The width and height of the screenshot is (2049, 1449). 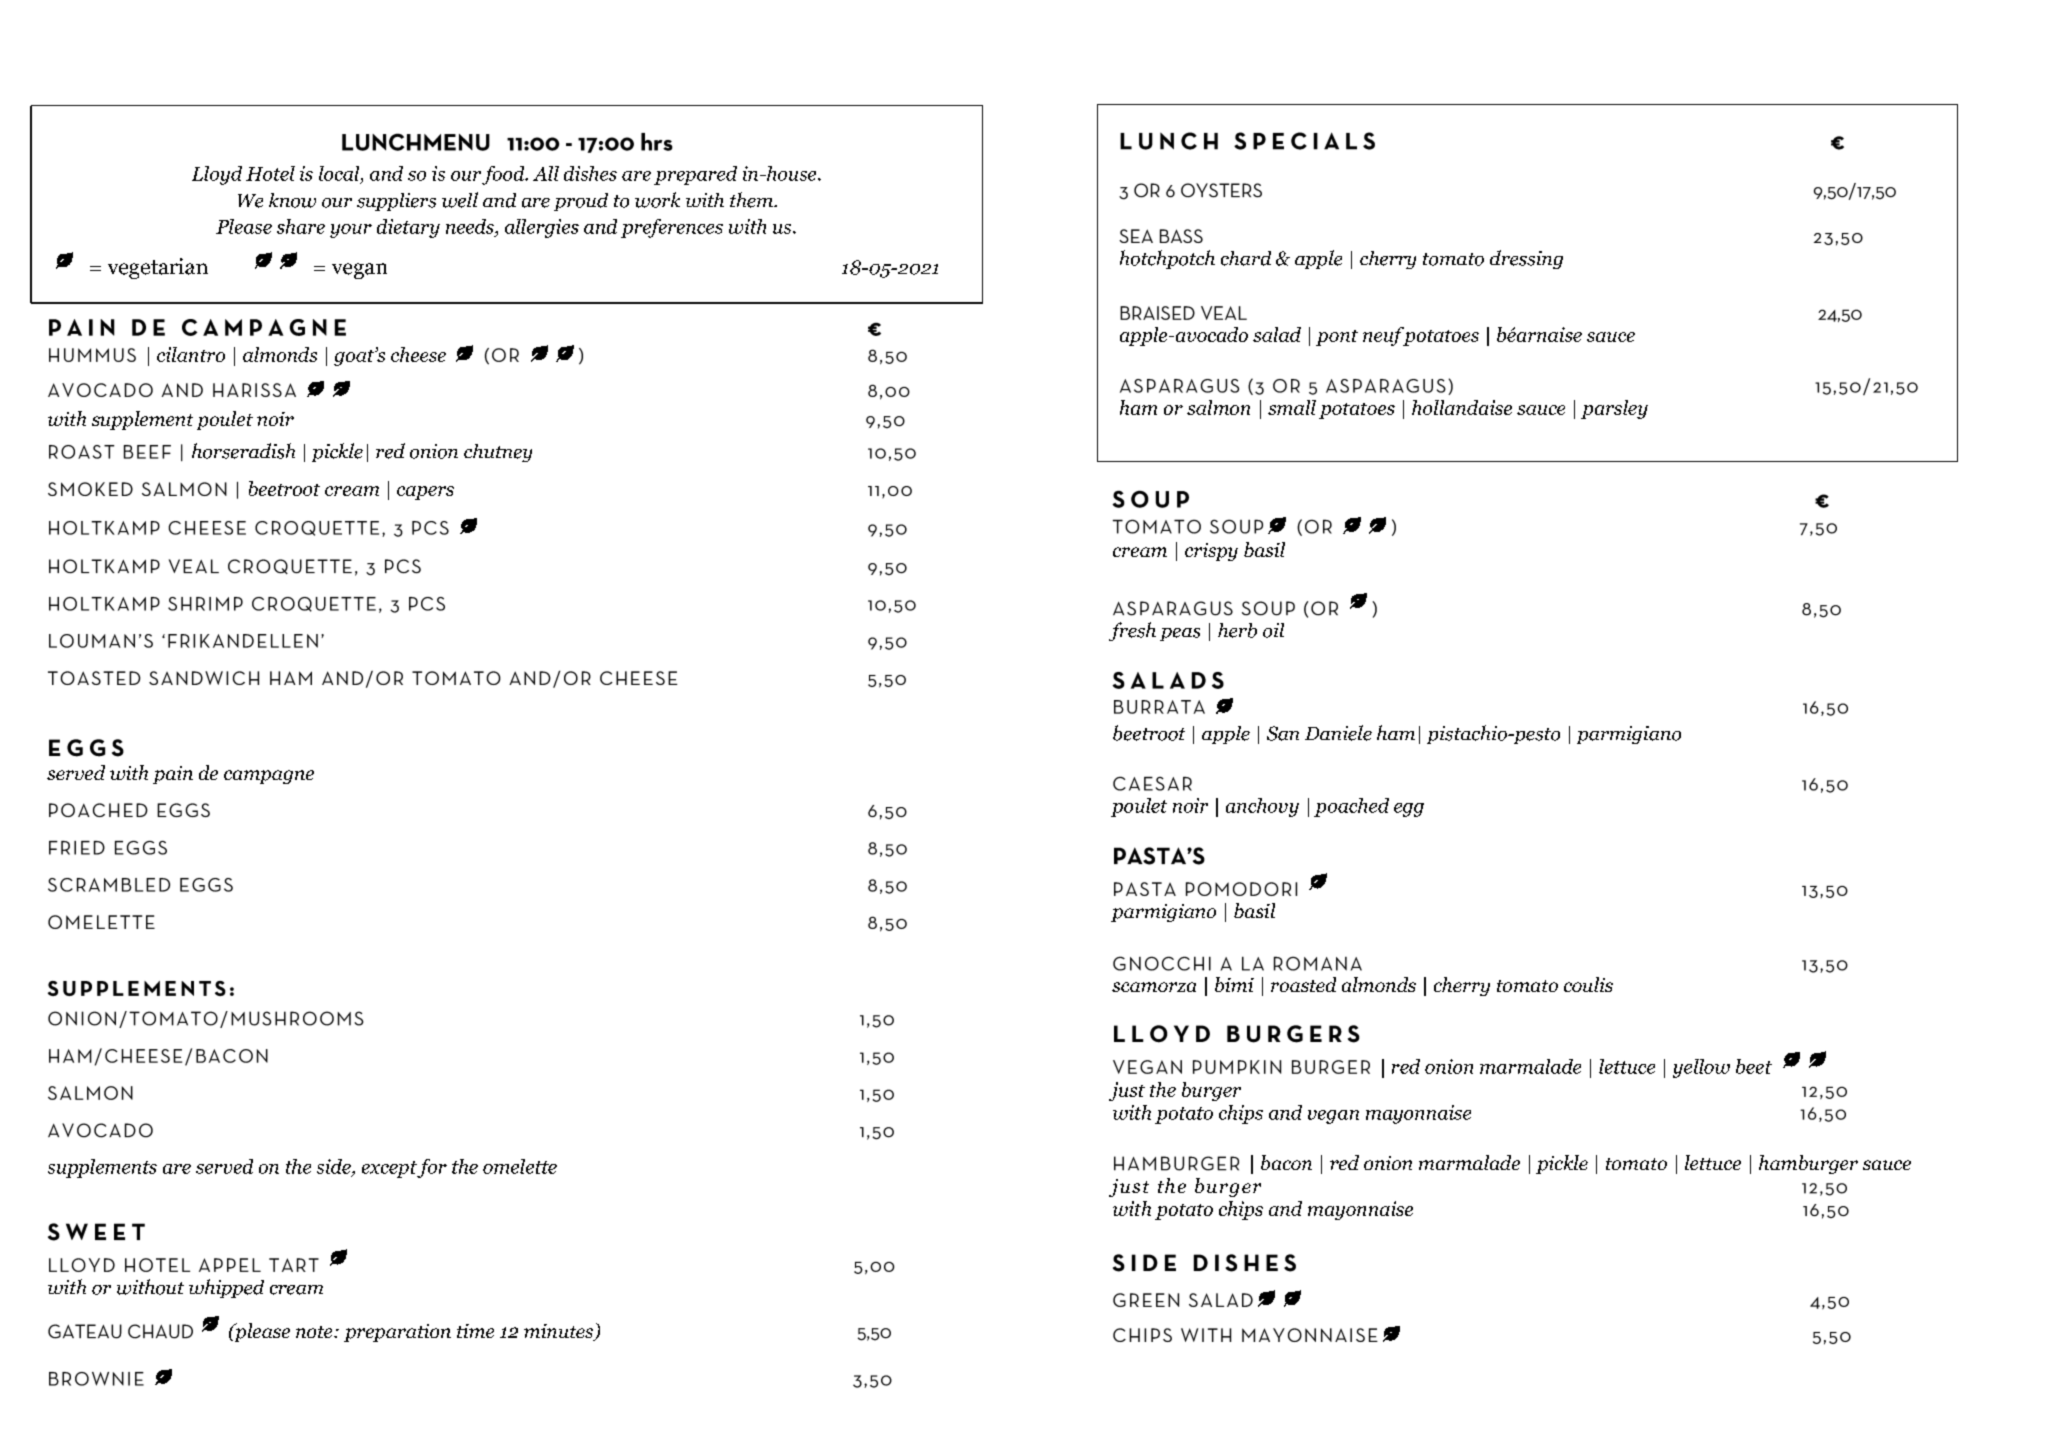 I want to click on minutes, so click(x=560, y=1332).
